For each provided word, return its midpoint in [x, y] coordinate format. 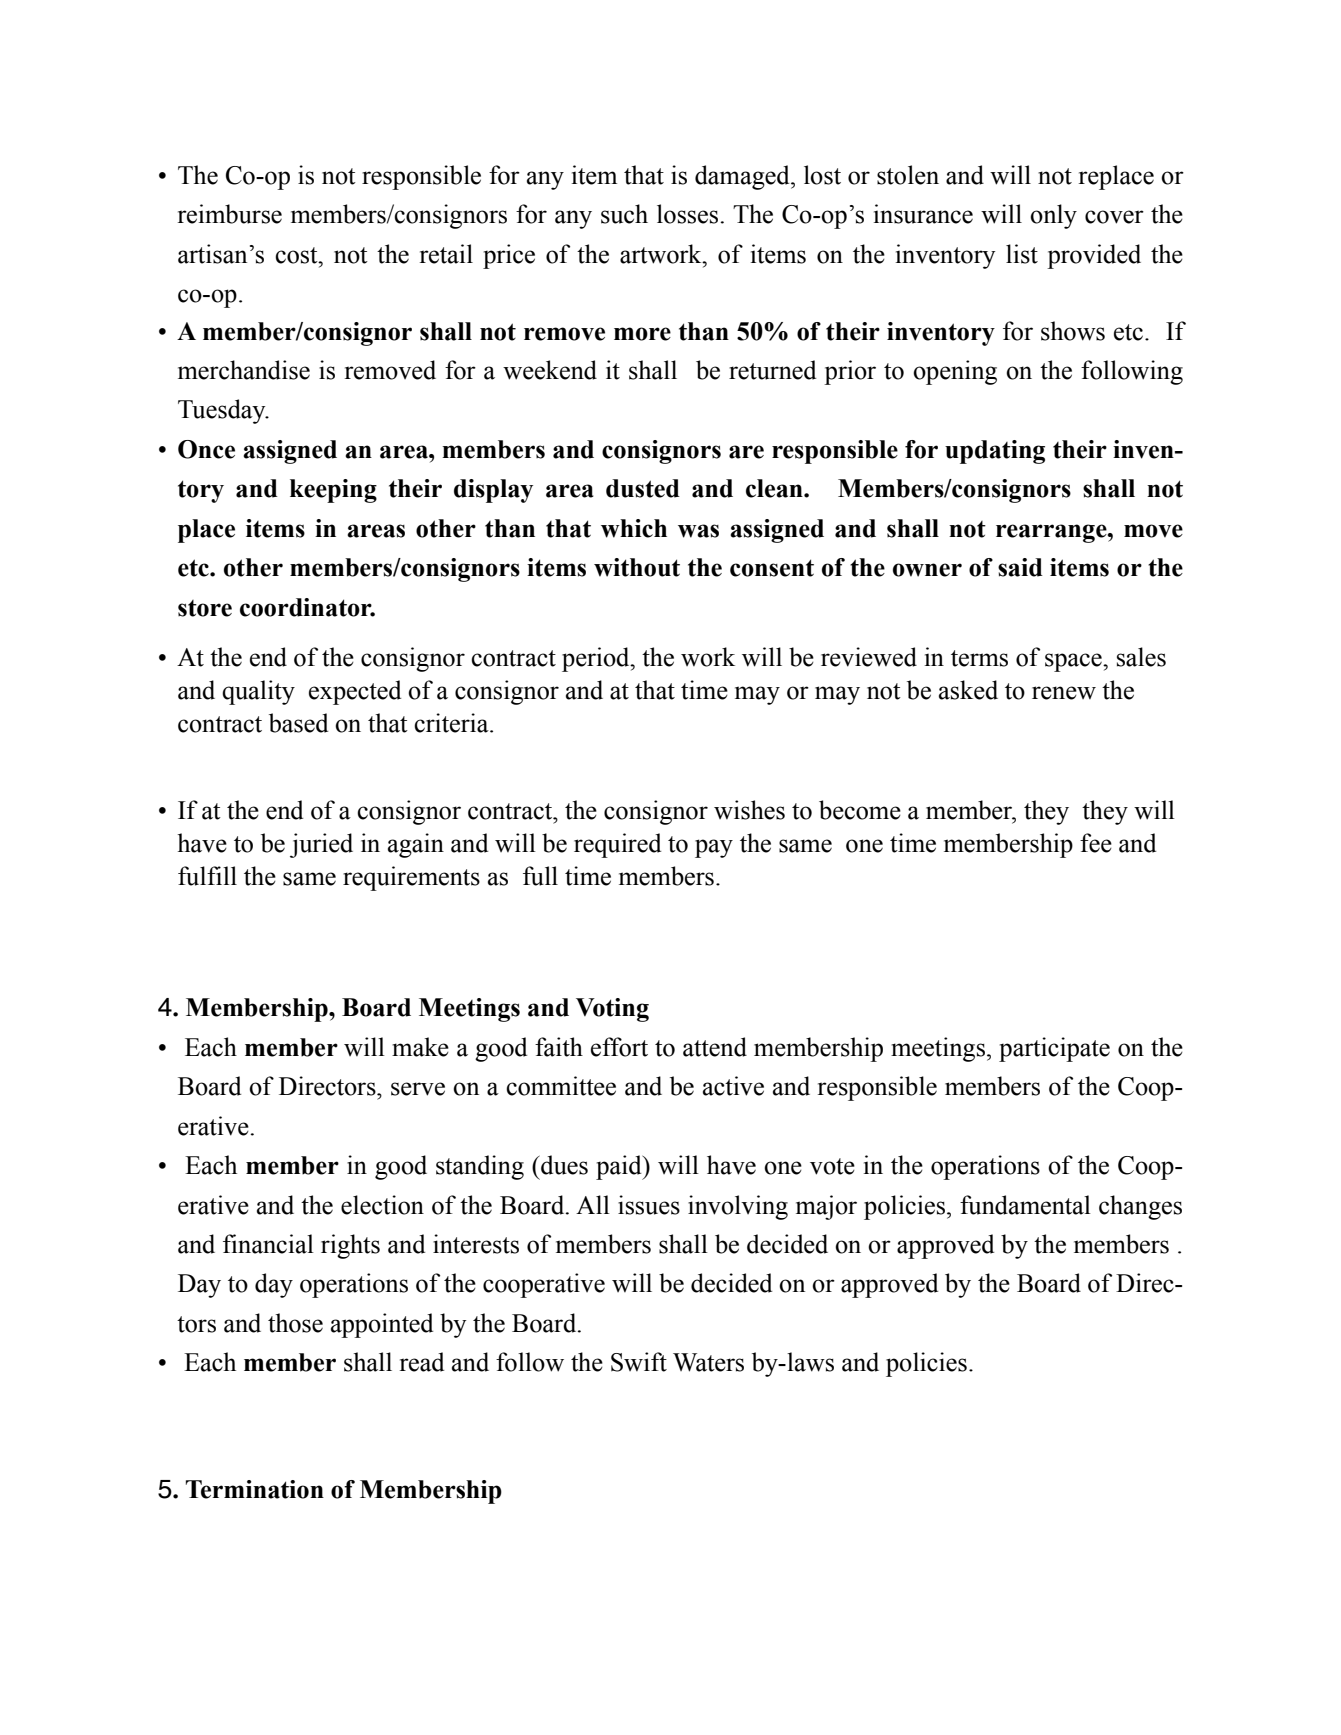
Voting [612, 1010]
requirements [411, 878]
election [382, 1205]
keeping [333, 491]
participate [1054, 1049]
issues [649, 1205]
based [298, 723]
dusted [643, 488]
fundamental [1025, 1205]
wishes [749, 810]
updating [995, 452]
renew [1064, 693]
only [1053, 216]
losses [689, 214]
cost [297, 255]
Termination [255, 1489]
